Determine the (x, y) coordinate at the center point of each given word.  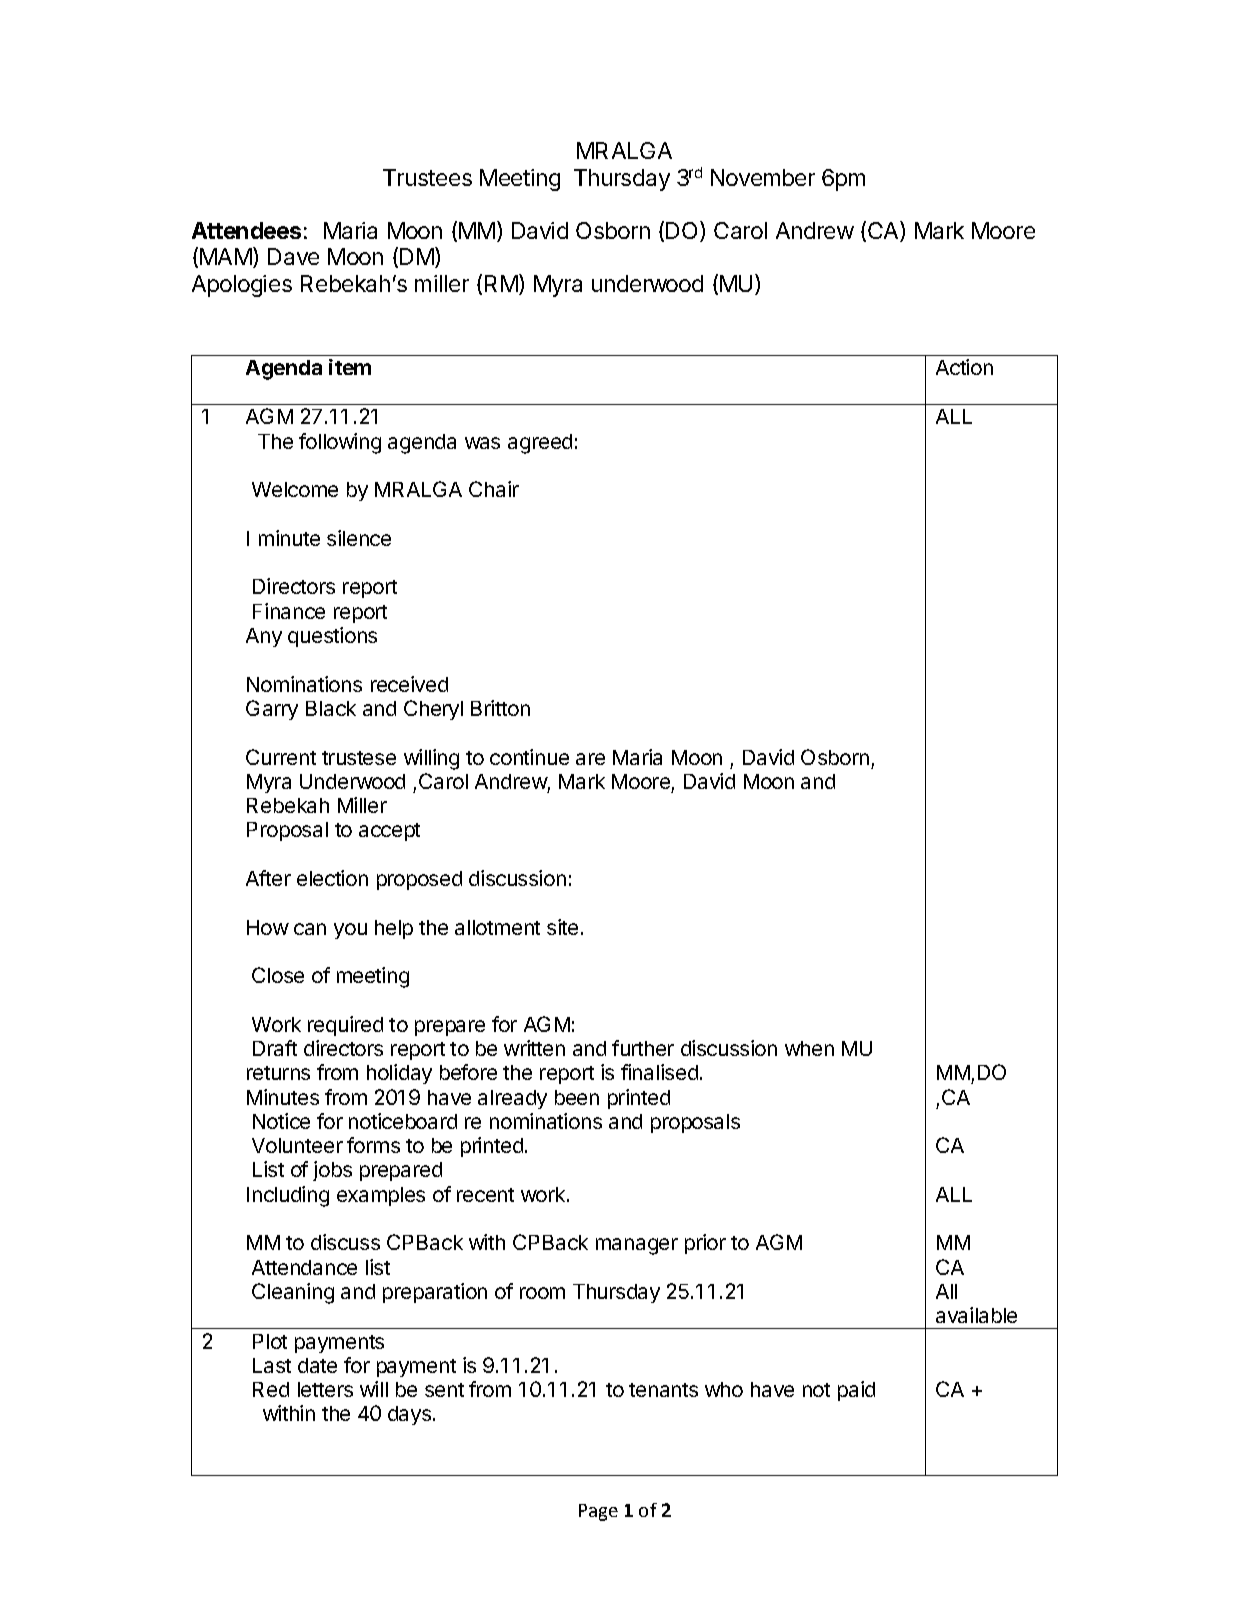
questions (332, 637)
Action (964, 367)
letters (325, 1389)
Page (598, 1512)
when (809, 1048)
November (763, 177)
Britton (500, 708)
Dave (293, 256)
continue (529, 757)
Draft (275, 1048)
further (643, 1048)
